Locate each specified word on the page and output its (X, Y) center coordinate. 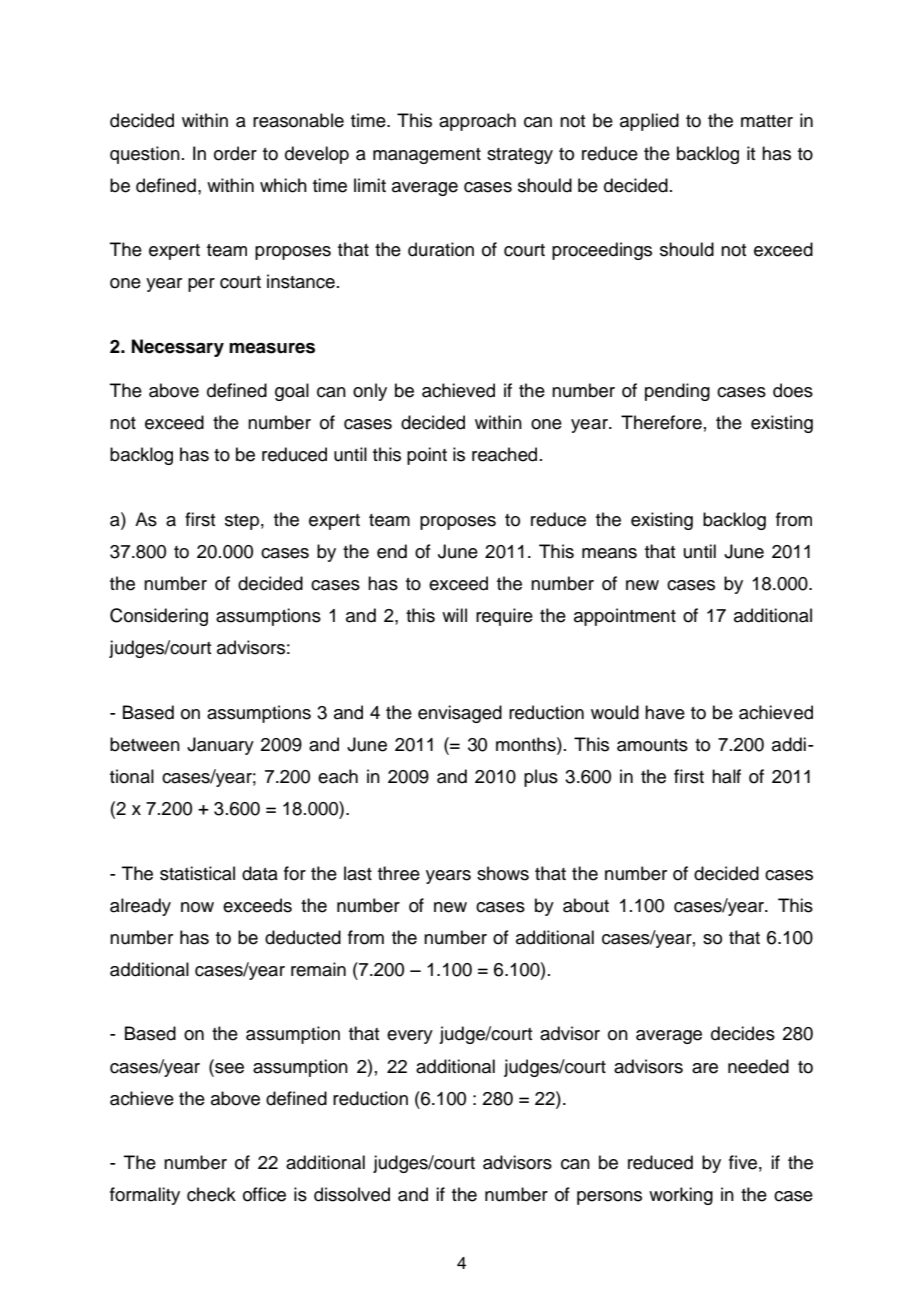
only (370, 392)
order (235, 153)
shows (503, 873)
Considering (159, 617)
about (586, 905)
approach (477, 122)
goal (292, 392)
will (454, 615)
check (211, 1194)
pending (677, 392)
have (665, 712)
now (197, 907)
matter (767, 121)
